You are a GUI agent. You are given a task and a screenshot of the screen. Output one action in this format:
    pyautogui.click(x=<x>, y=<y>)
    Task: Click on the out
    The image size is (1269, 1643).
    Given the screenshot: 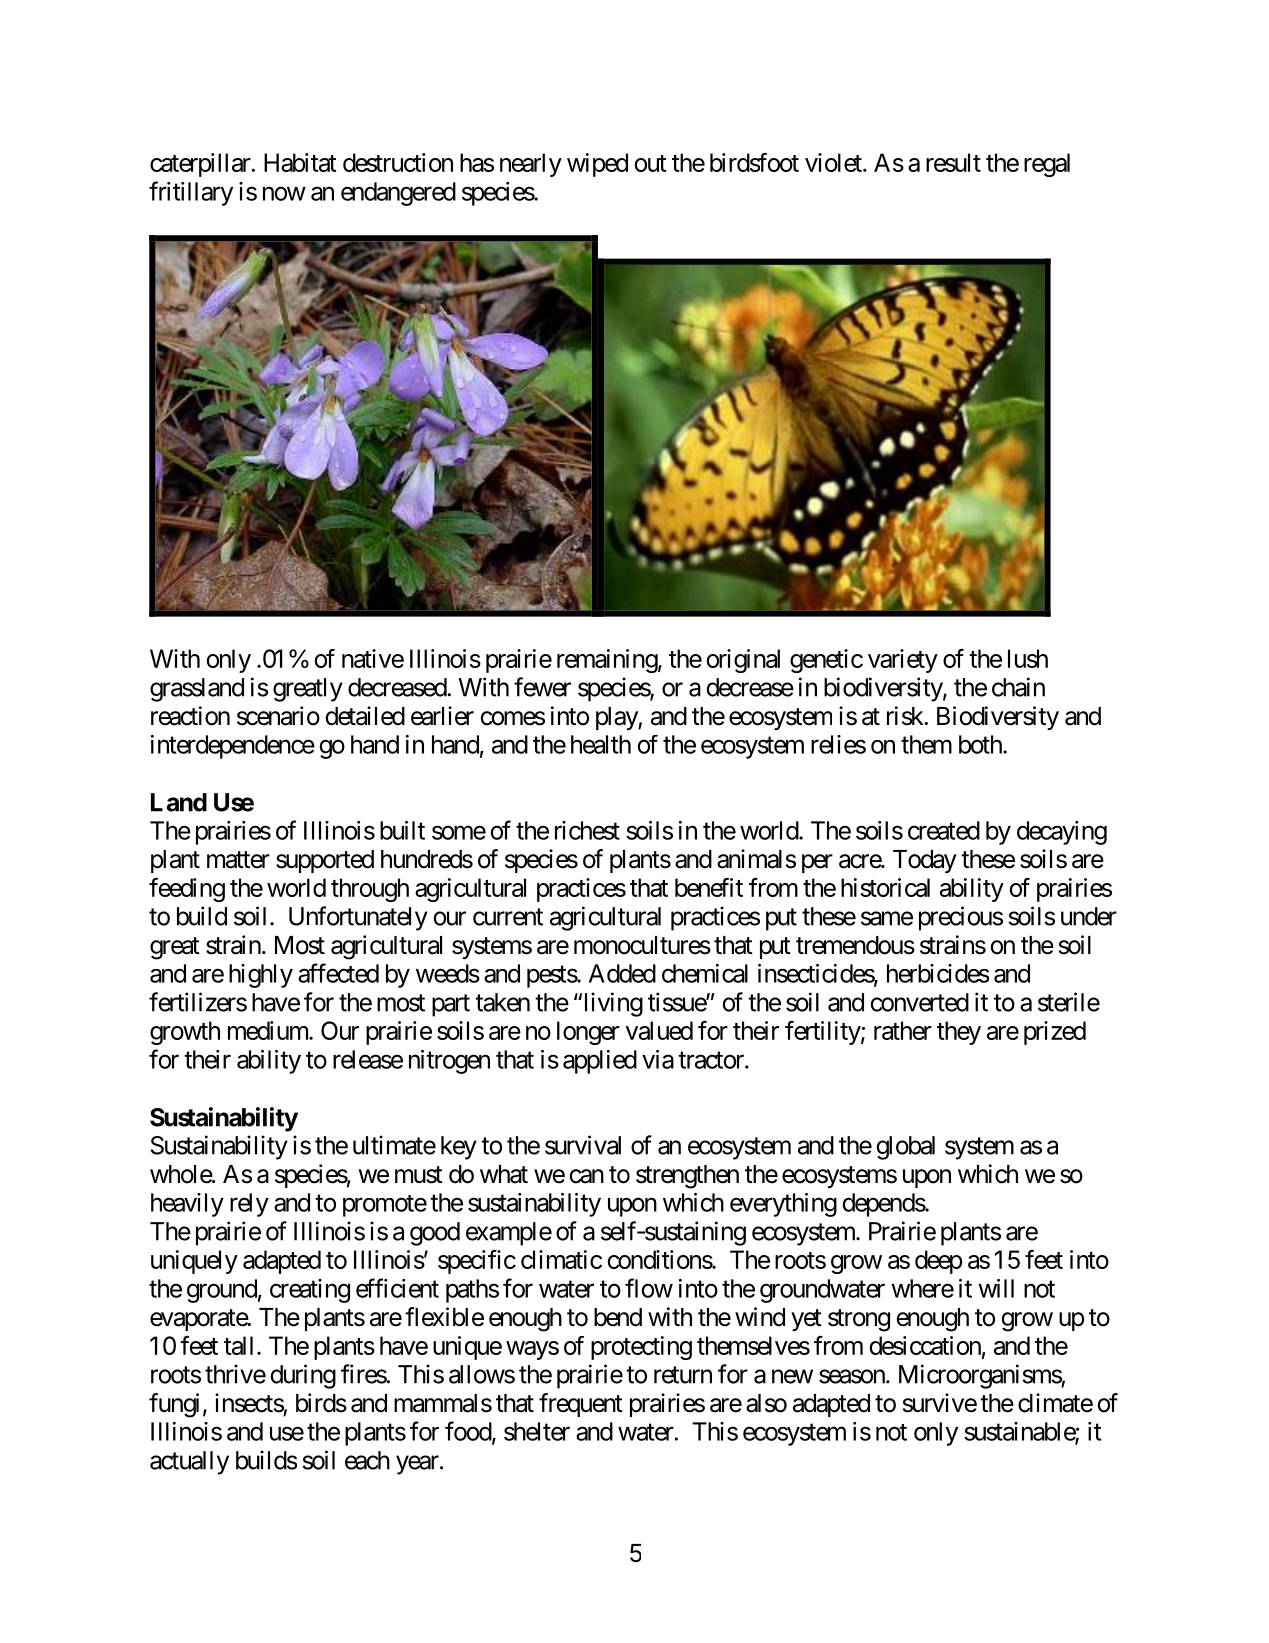 What is the action you would take?
    pyautogui.click(x=651, y=163)
